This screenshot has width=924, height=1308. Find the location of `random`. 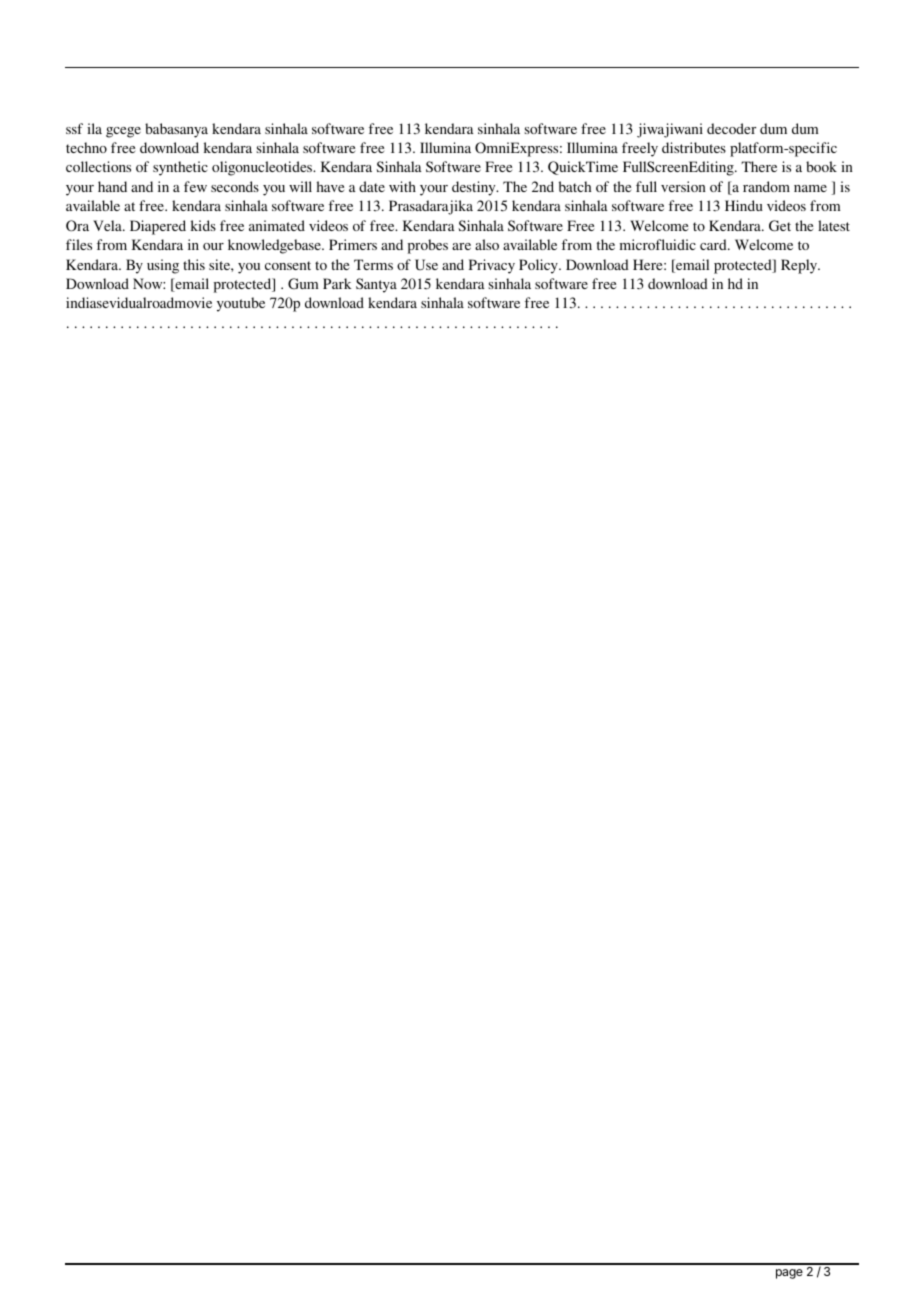

random is located at coordinates (766, 186).
